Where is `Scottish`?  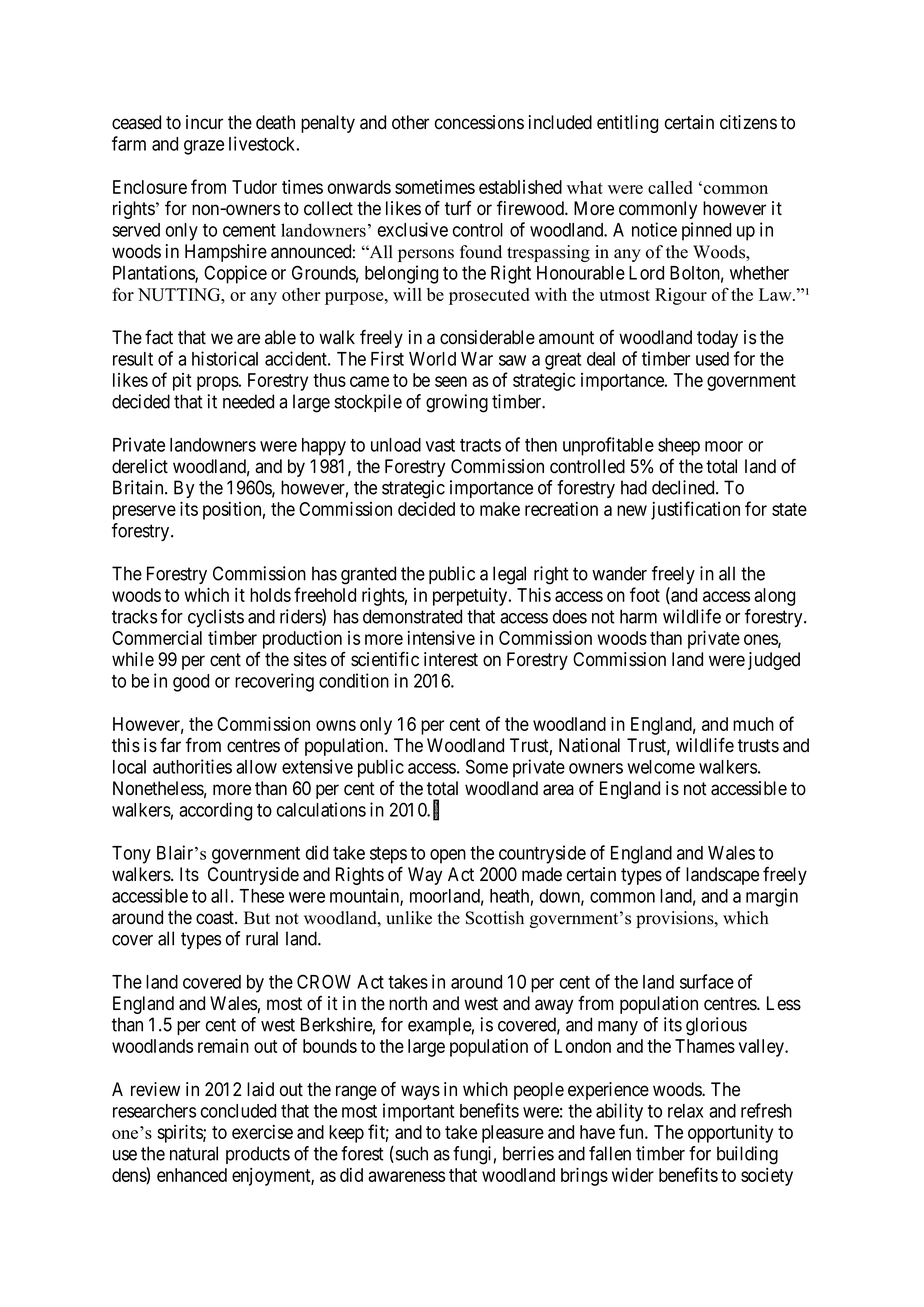 Scottish is located at coordinates (495, 918).
